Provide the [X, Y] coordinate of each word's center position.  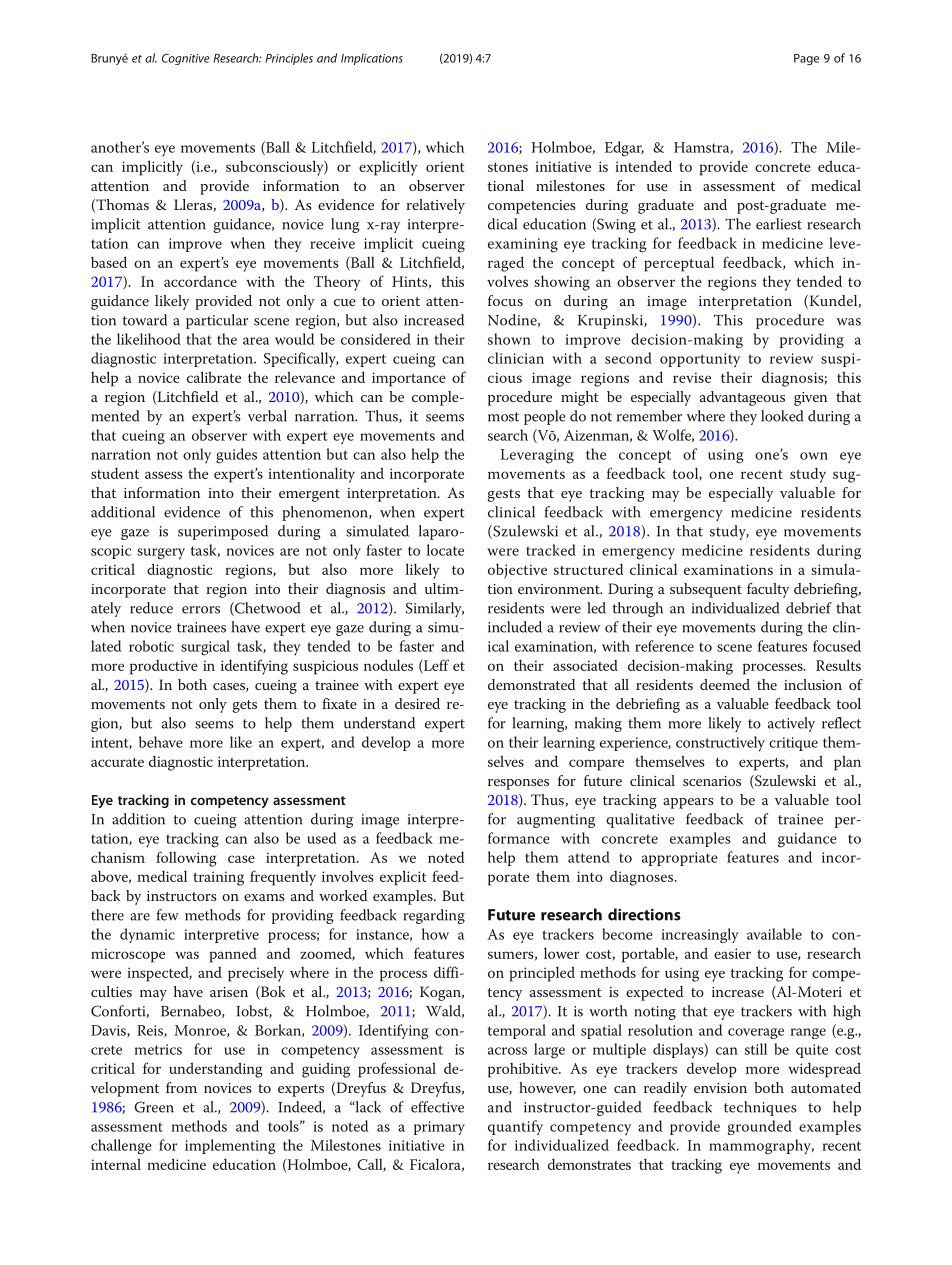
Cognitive [186, 59]
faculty [768, 590]
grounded [759, 1127]
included [515, 627]
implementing [230, 1147]
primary [439, 1128]
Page [806, 59]
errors [201, 610]
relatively [435, 206]
